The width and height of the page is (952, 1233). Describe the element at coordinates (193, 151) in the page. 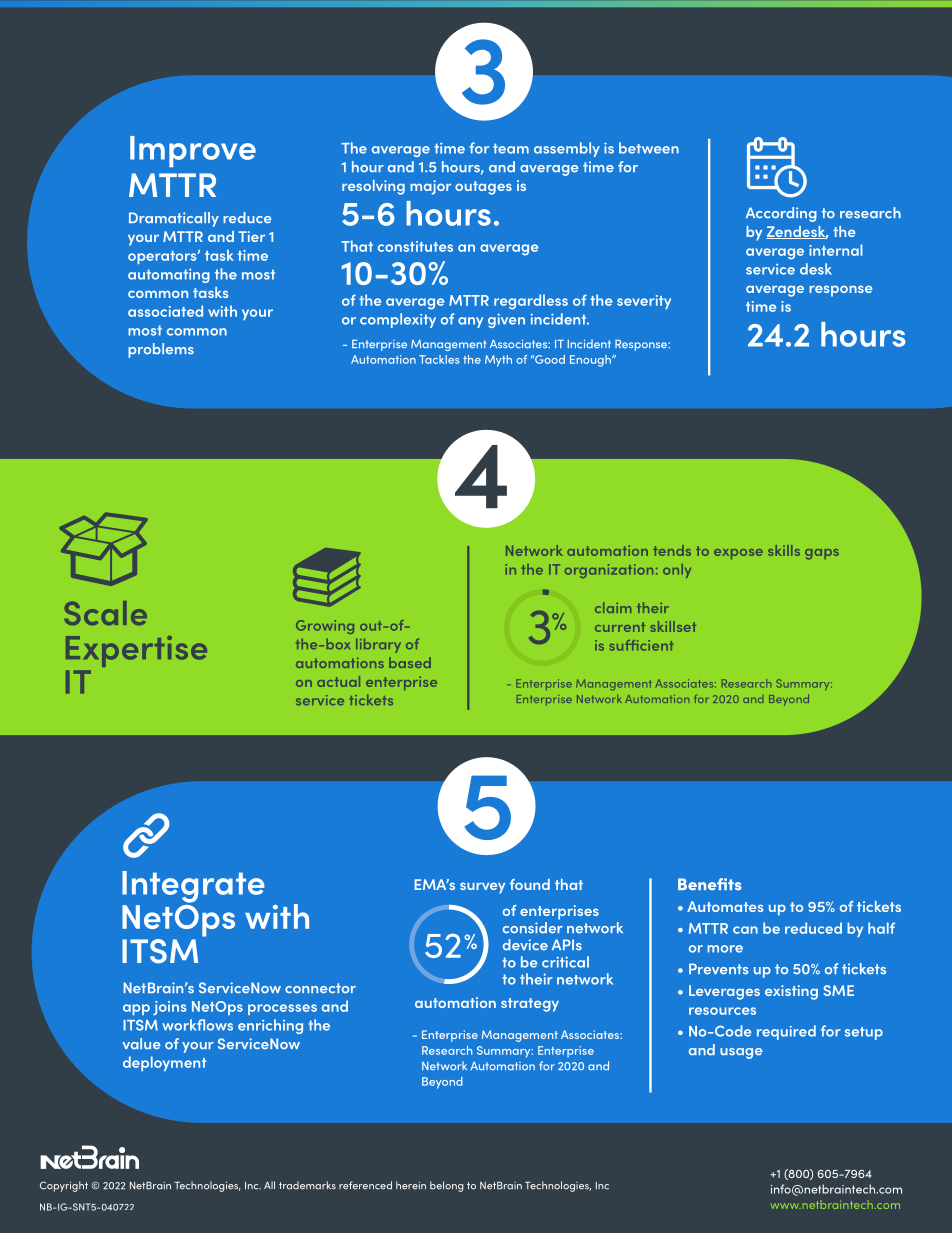

I see `Improve` at that location.
